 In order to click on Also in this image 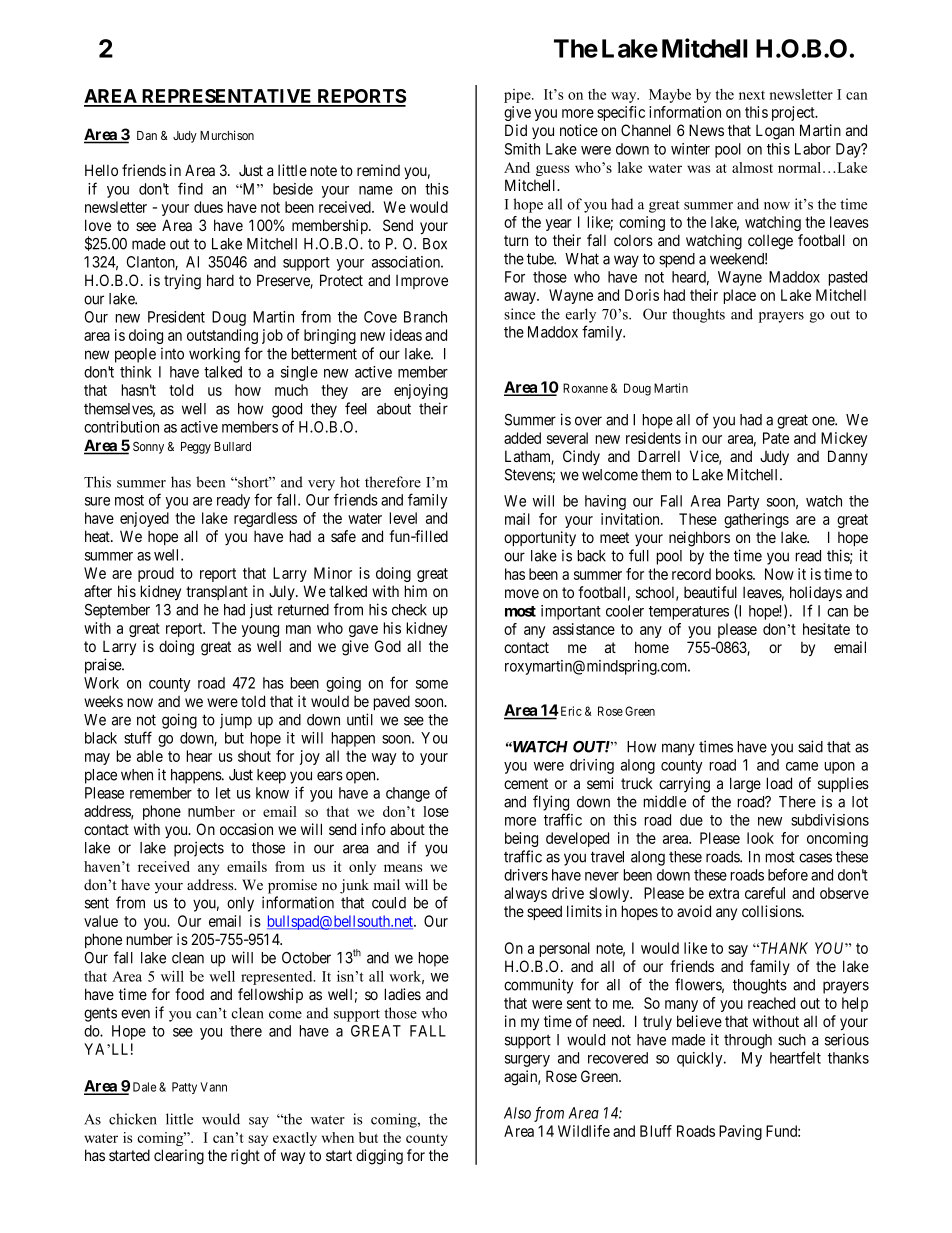, I will do `click(517, 1113)`.
